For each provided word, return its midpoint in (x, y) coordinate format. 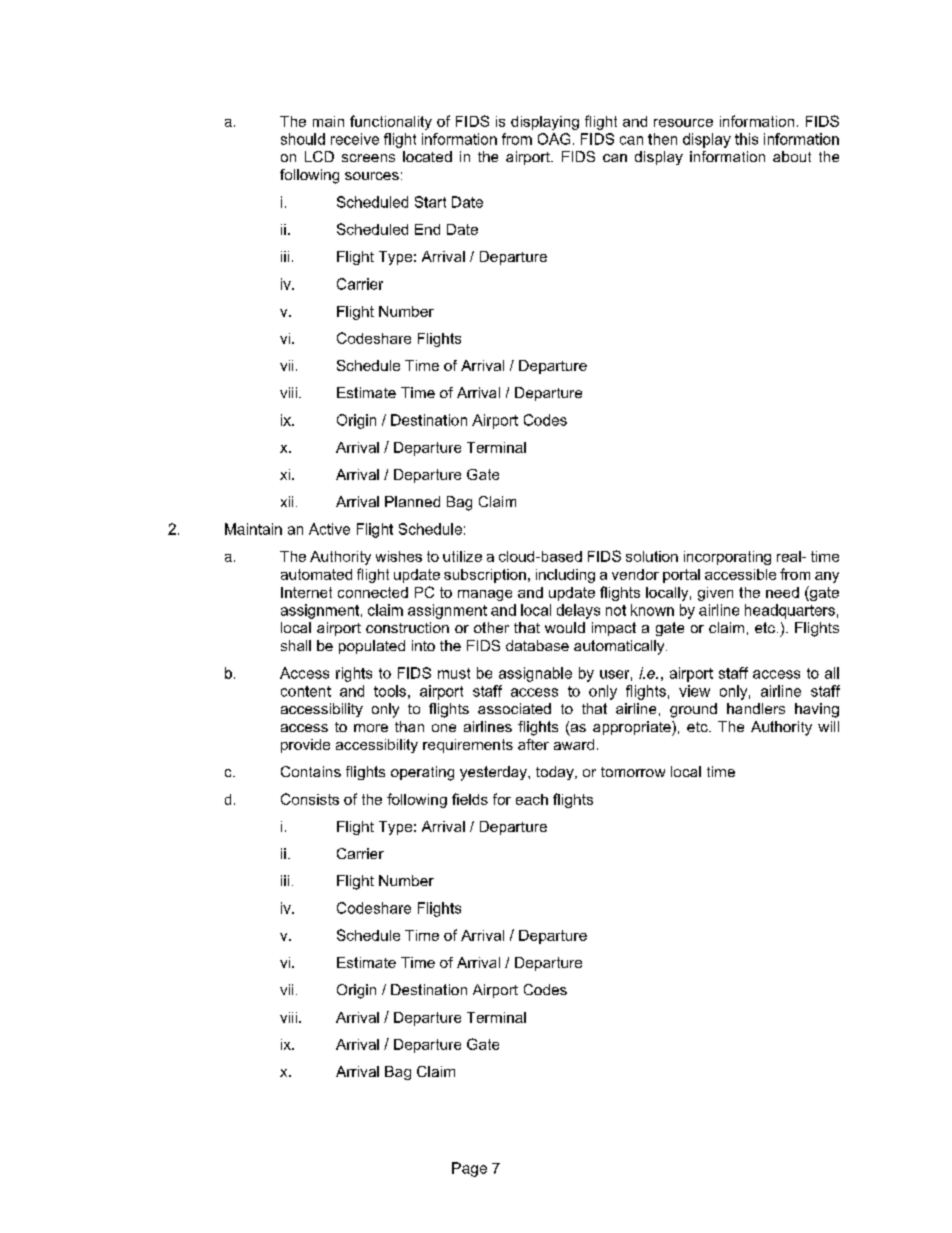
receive (355, 139)
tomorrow (633, 772)
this (746, 139)
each (532, 799)
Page (469, 1169)
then (662, 139)
